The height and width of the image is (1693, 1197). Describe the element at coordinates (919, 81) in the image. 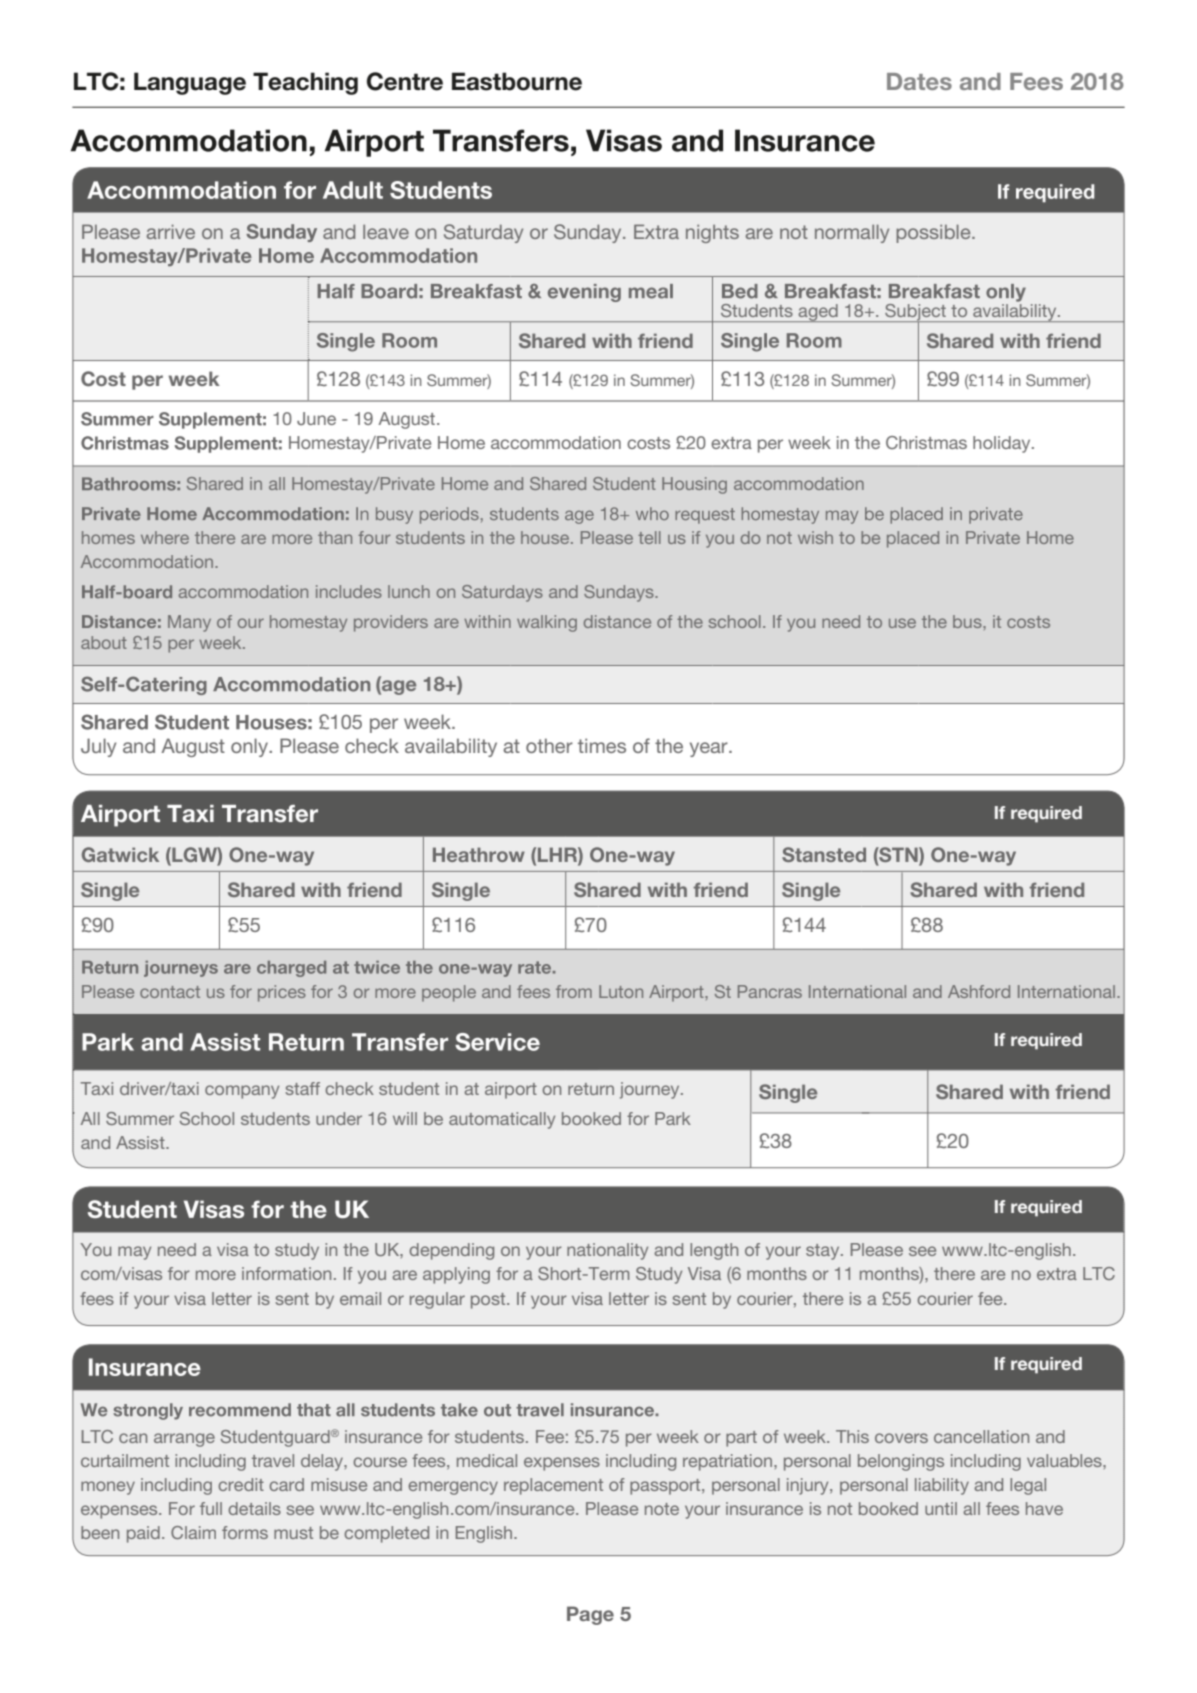

I see `Dates` at that location.
